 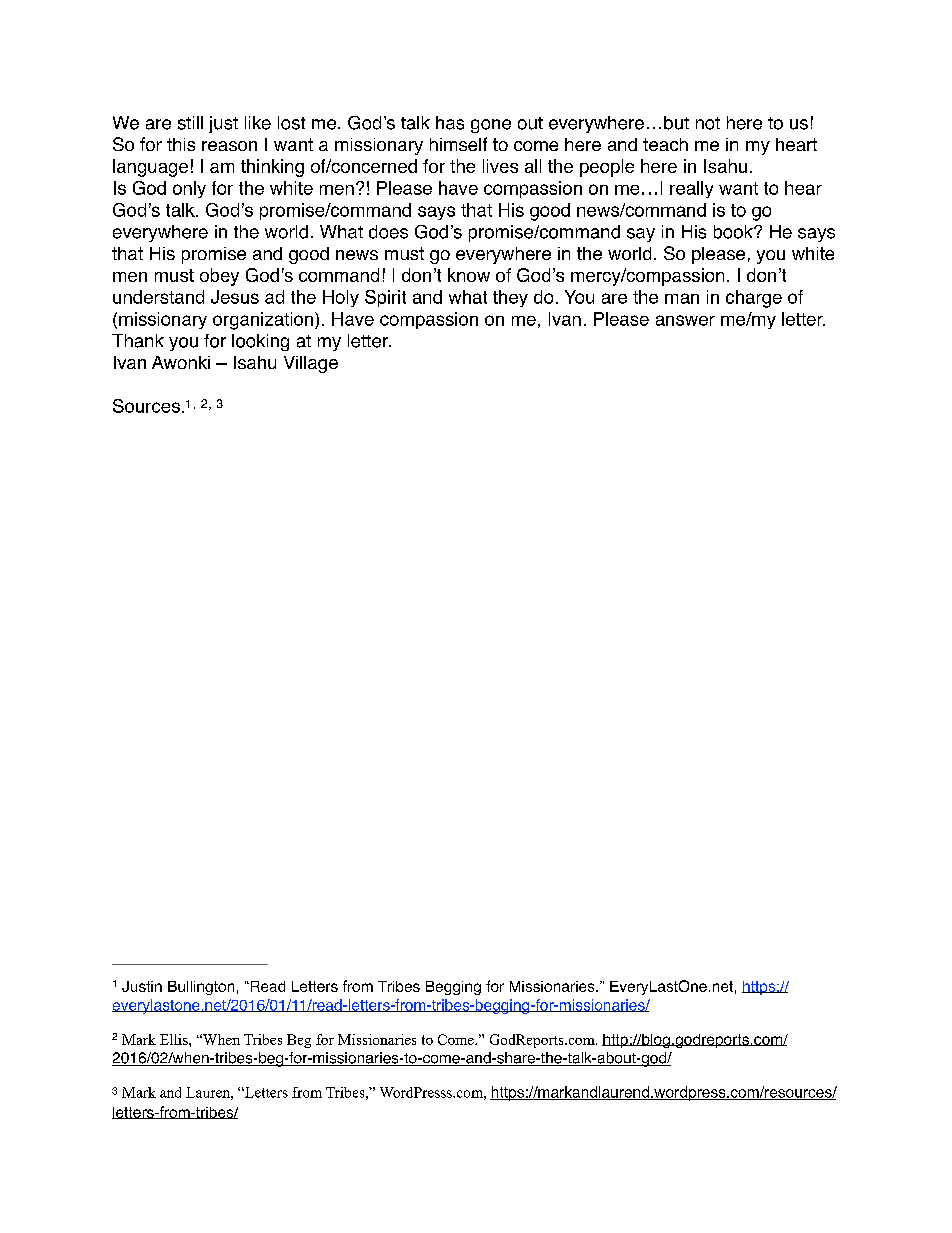 What do you see at coordinates (385, 298) in the document?
I see `Spirit` at bounding box center [385, 298].
